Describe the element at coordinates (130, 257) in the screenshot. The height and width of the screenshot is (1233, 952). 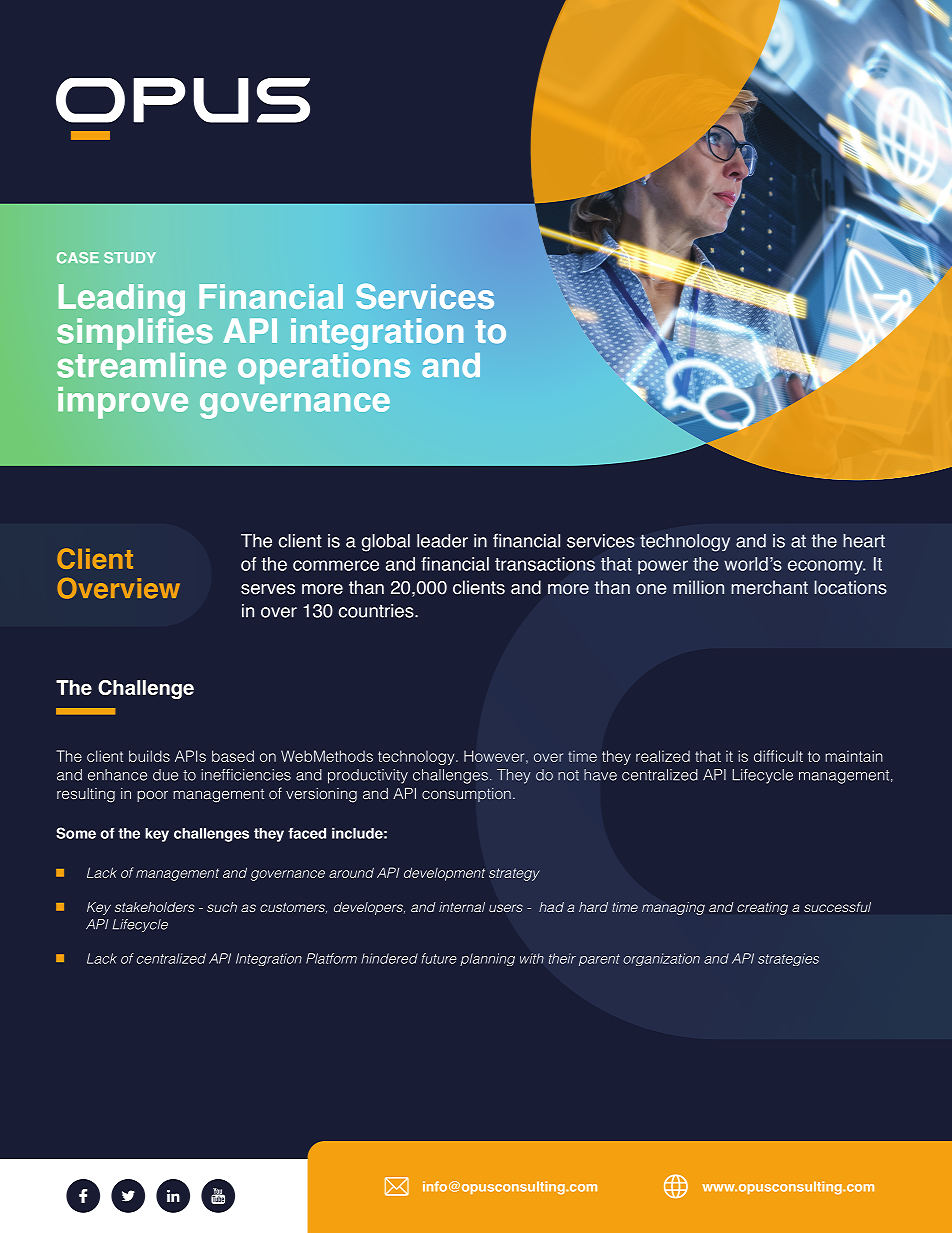
I see `STUDY` at that location.
